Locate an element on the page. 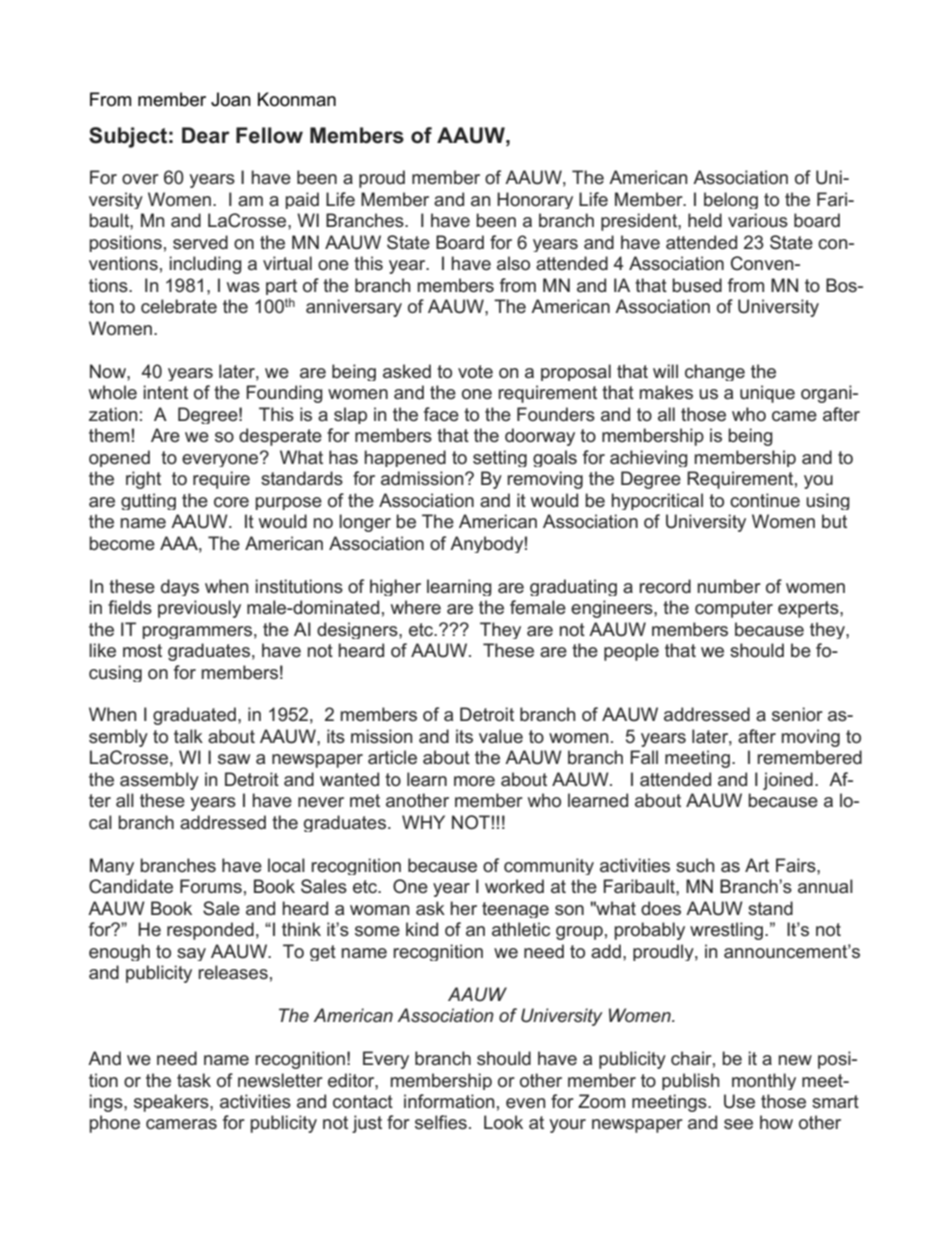  change is located at coordinates (715, 372).
